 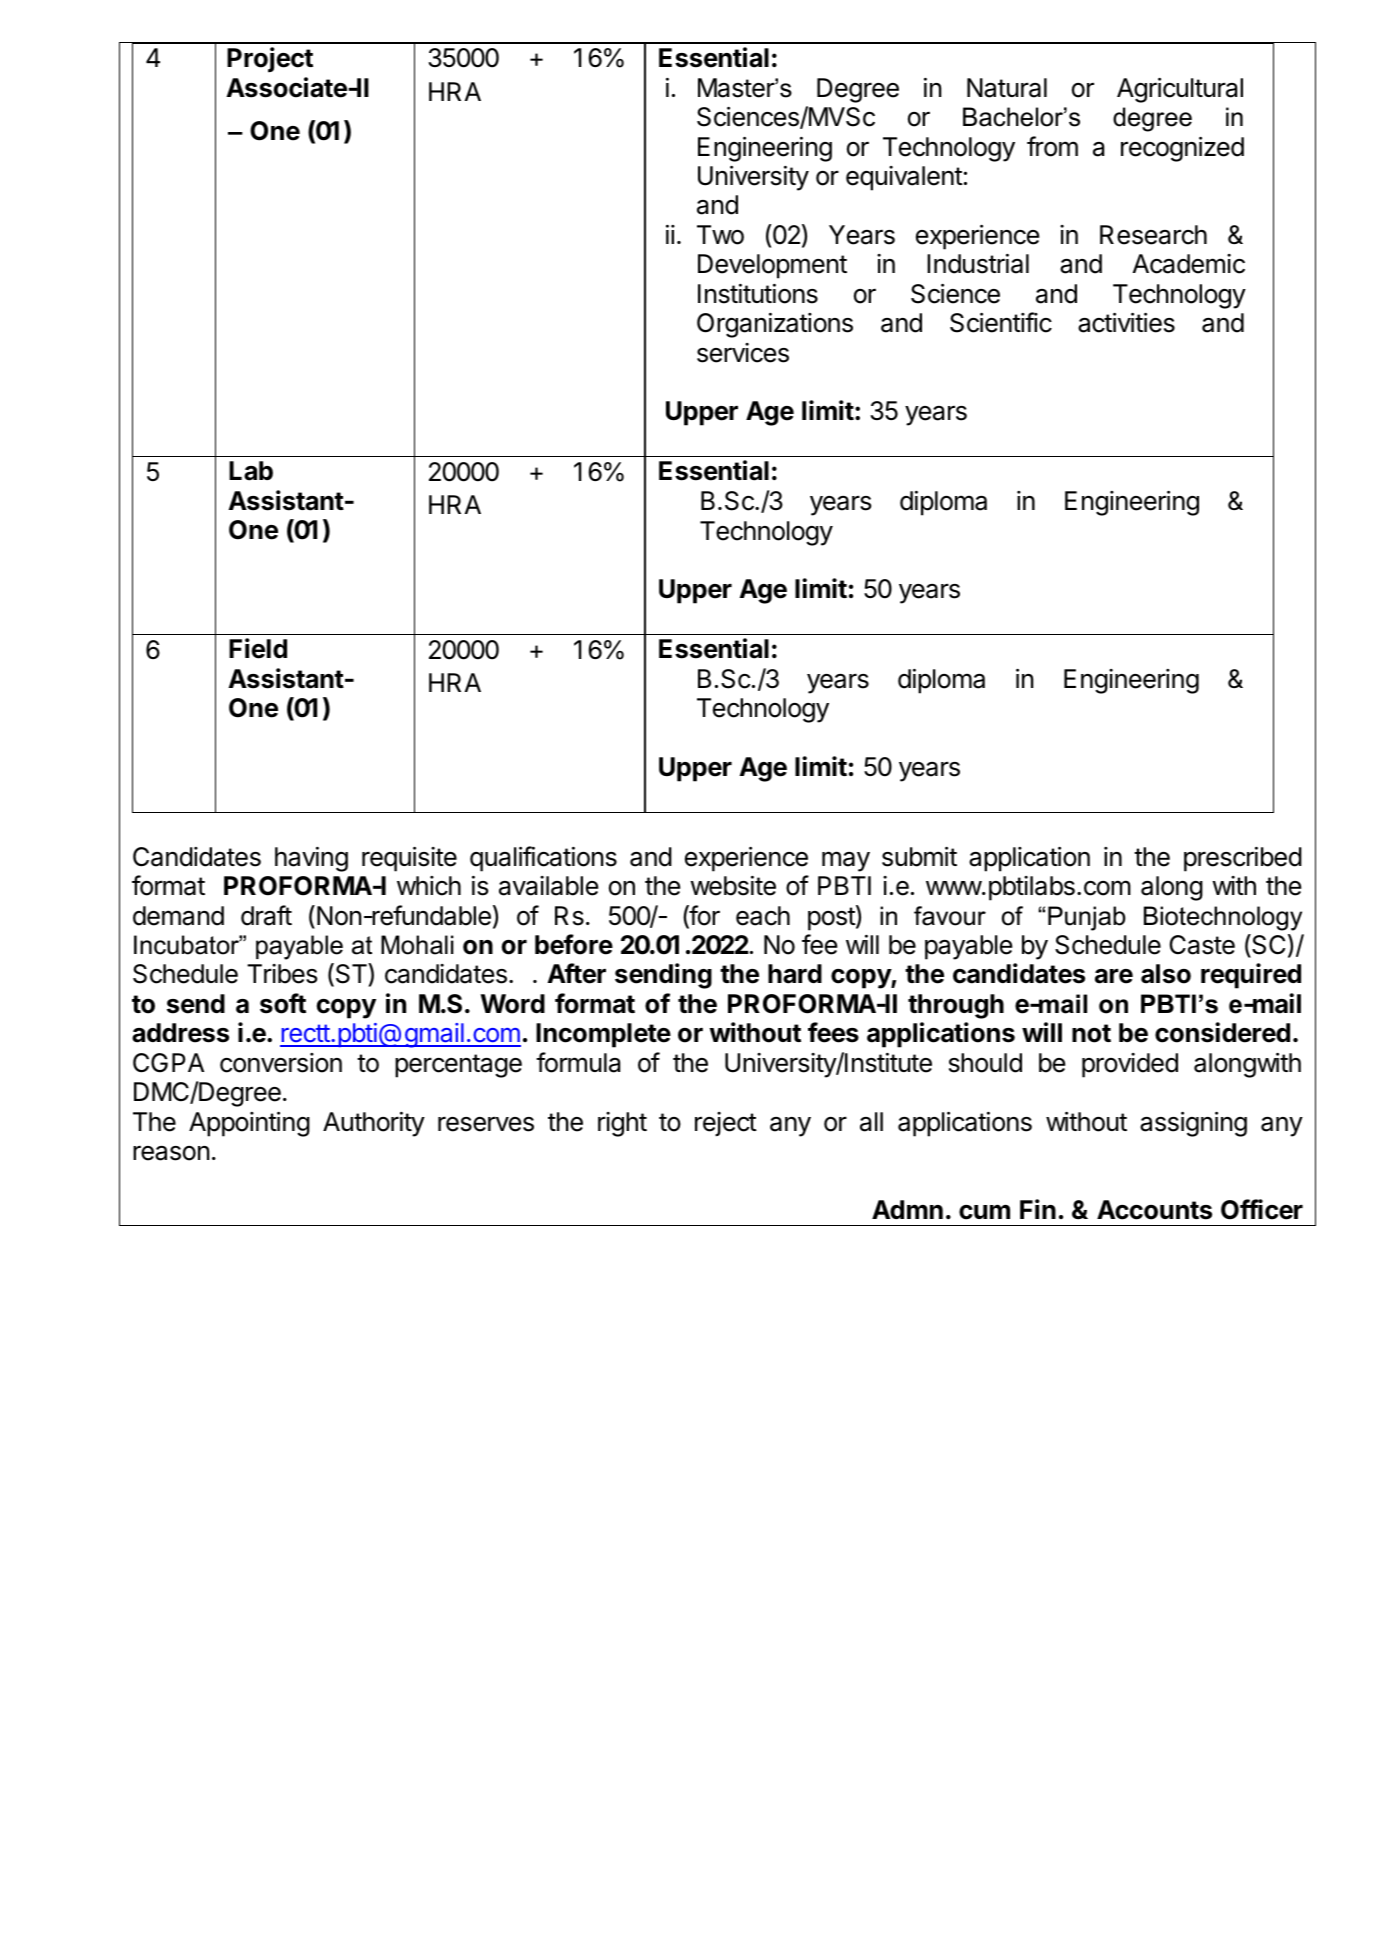 I want to click on equivalent, so click(x=904, y=178).
